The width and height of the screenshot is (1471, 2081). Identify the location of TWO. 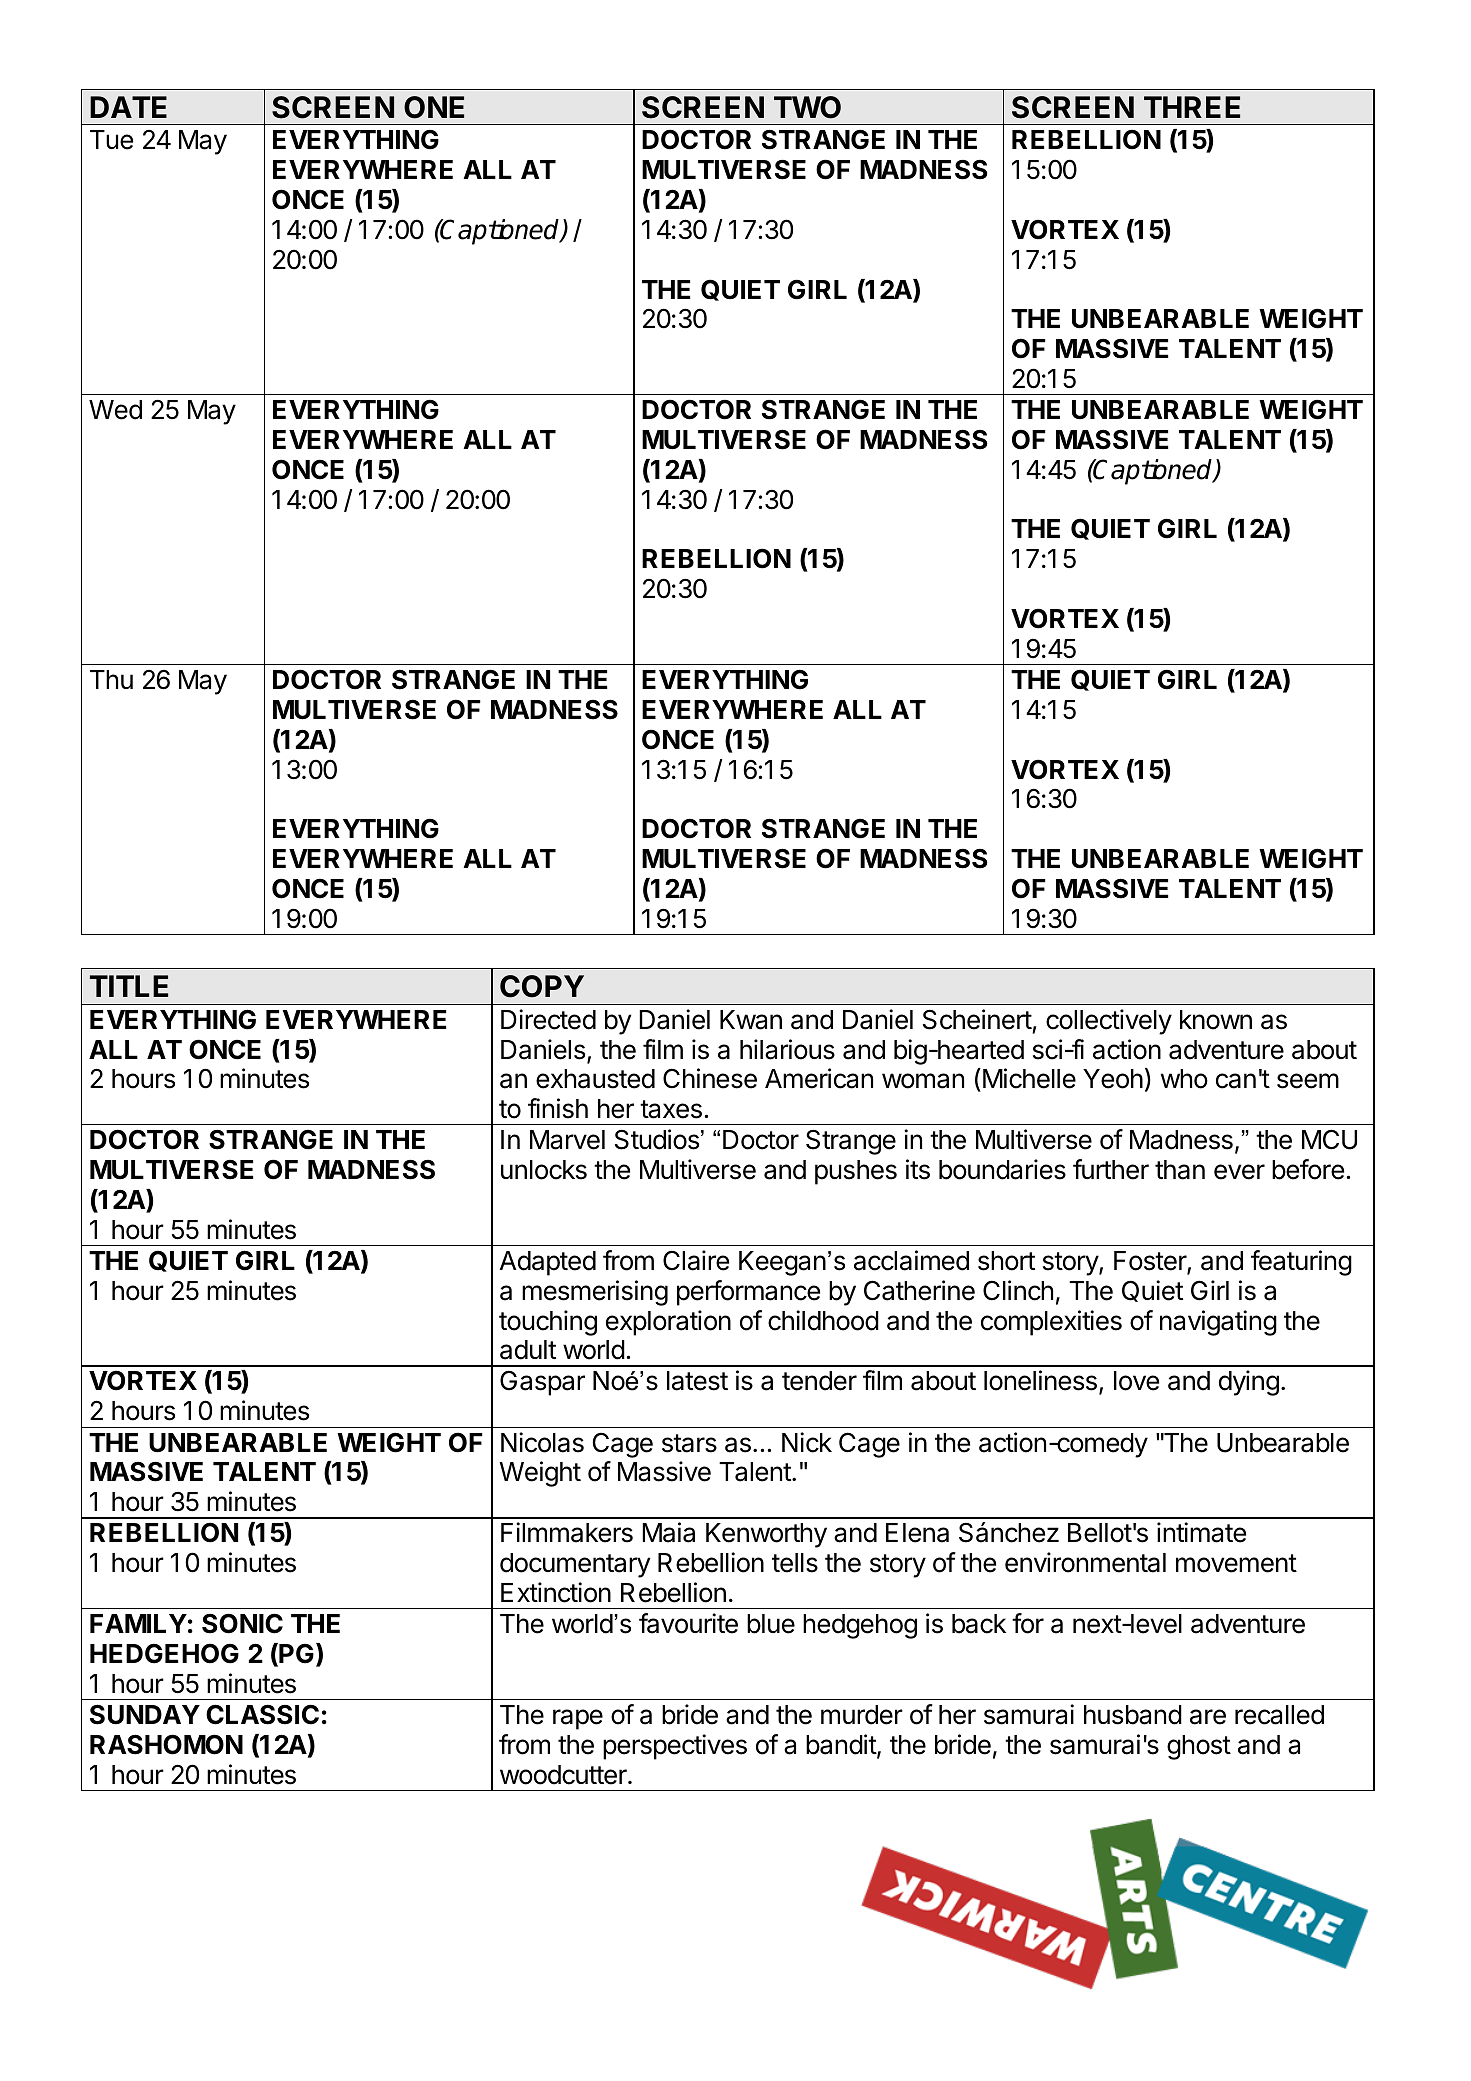
(807, 107).
